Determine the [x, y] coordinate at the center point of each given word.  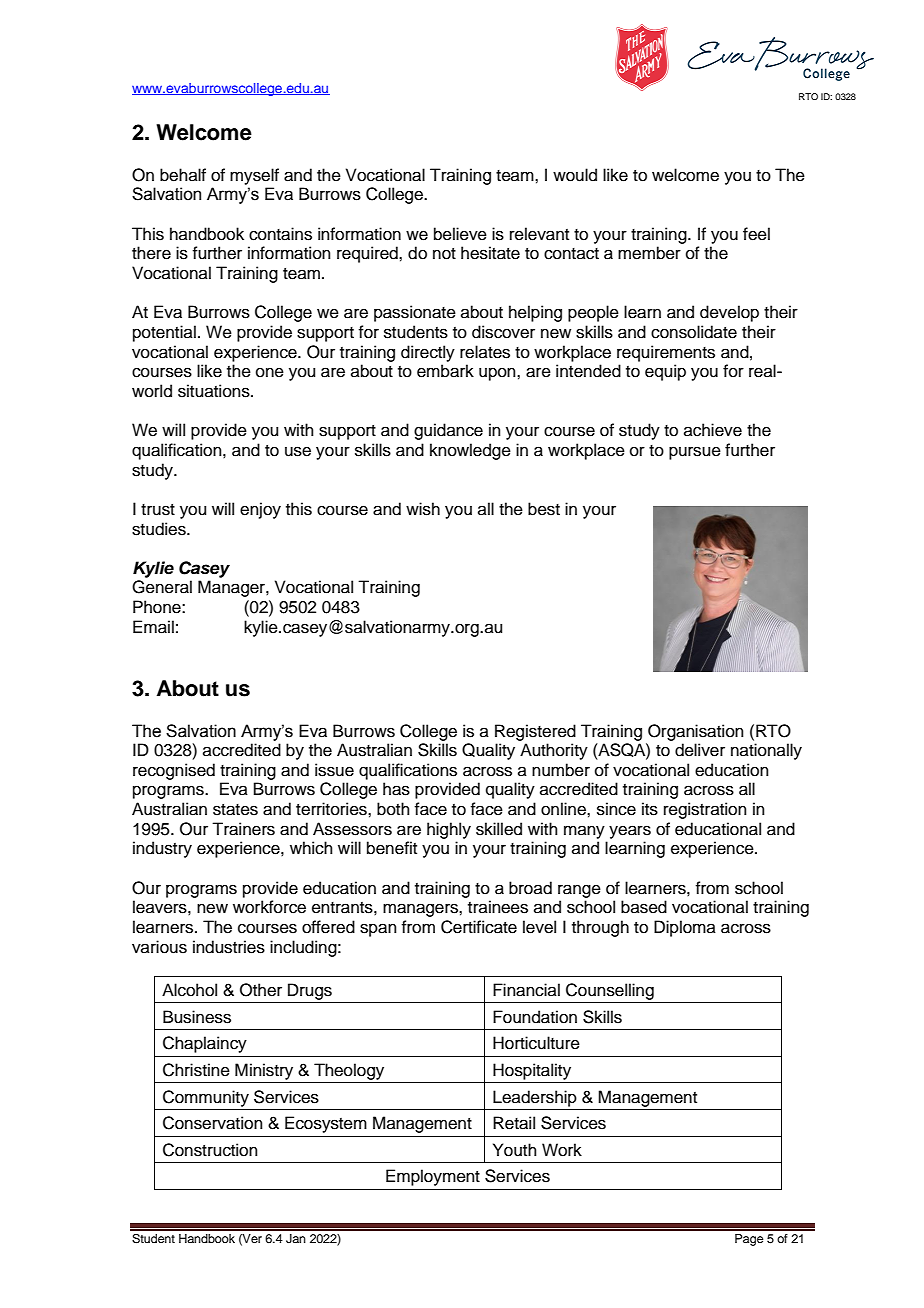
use [298, 451]
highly [449, 830]
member [649, 253]
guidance [448, 431]
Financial [526, 990]
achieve [713, 430]
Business [197, 1017]
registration [705, 810]
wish [423, 509]
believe [460, 234]
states [235, 810]
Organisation [696, 732]
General [162, 587]
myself [254, 176]
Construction [210, 1150]
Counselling [610, 991]
